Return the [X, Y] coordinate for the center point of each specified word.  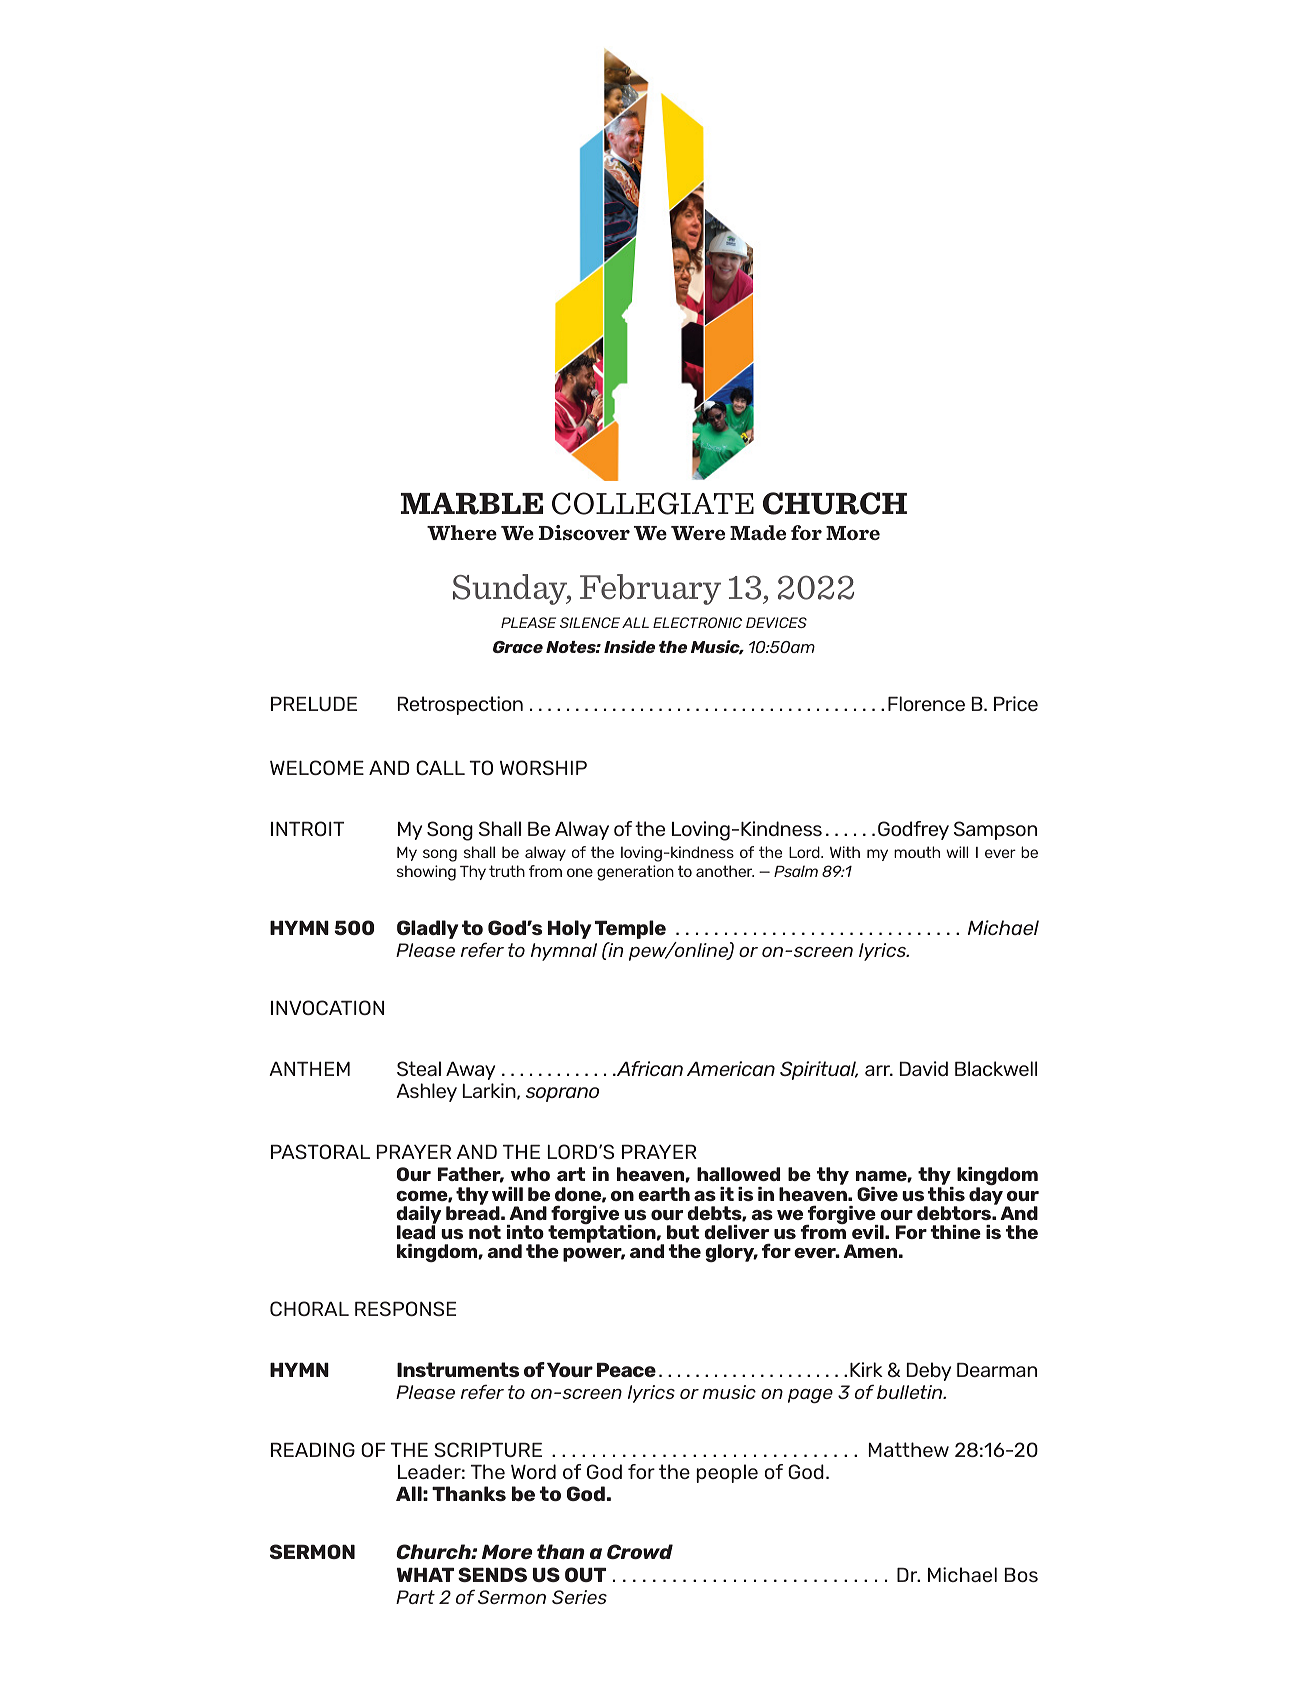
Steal [419, 1068]
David [924, 1068]
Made [758, 532]
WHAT [425, 1574]
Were [698, 533]
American [731, 1068]
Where [462, 532]
